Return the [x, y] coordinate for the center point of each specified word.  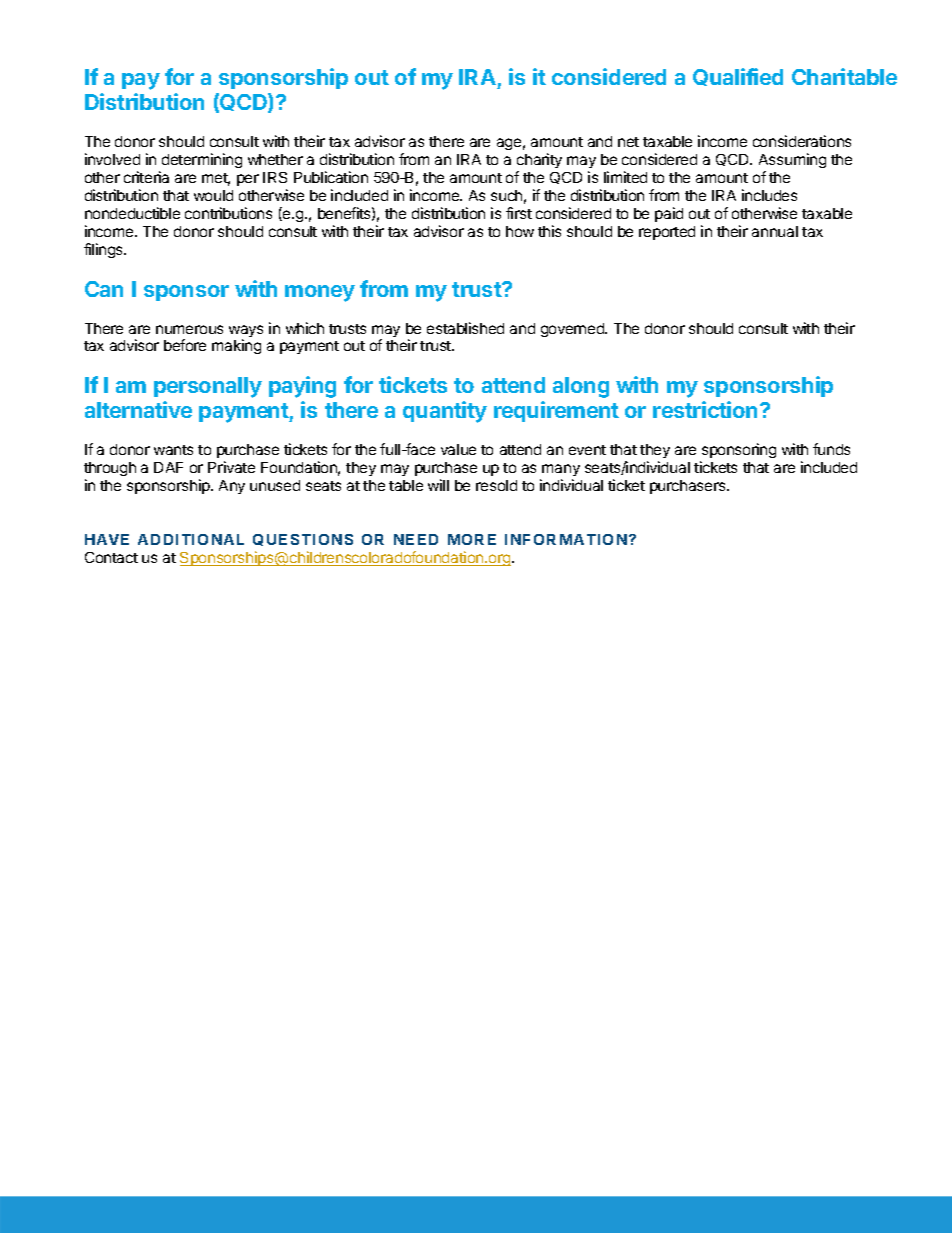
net [628, 142]
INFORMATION [566, 539]
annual [775, 231]
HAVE [107, 539]
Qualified [738, 77]
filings [104, 250]
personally [208, 387]
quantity [445, 412]
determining [202, 160]
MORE [472, 539]
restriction [705, 409]
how [520, 231]
